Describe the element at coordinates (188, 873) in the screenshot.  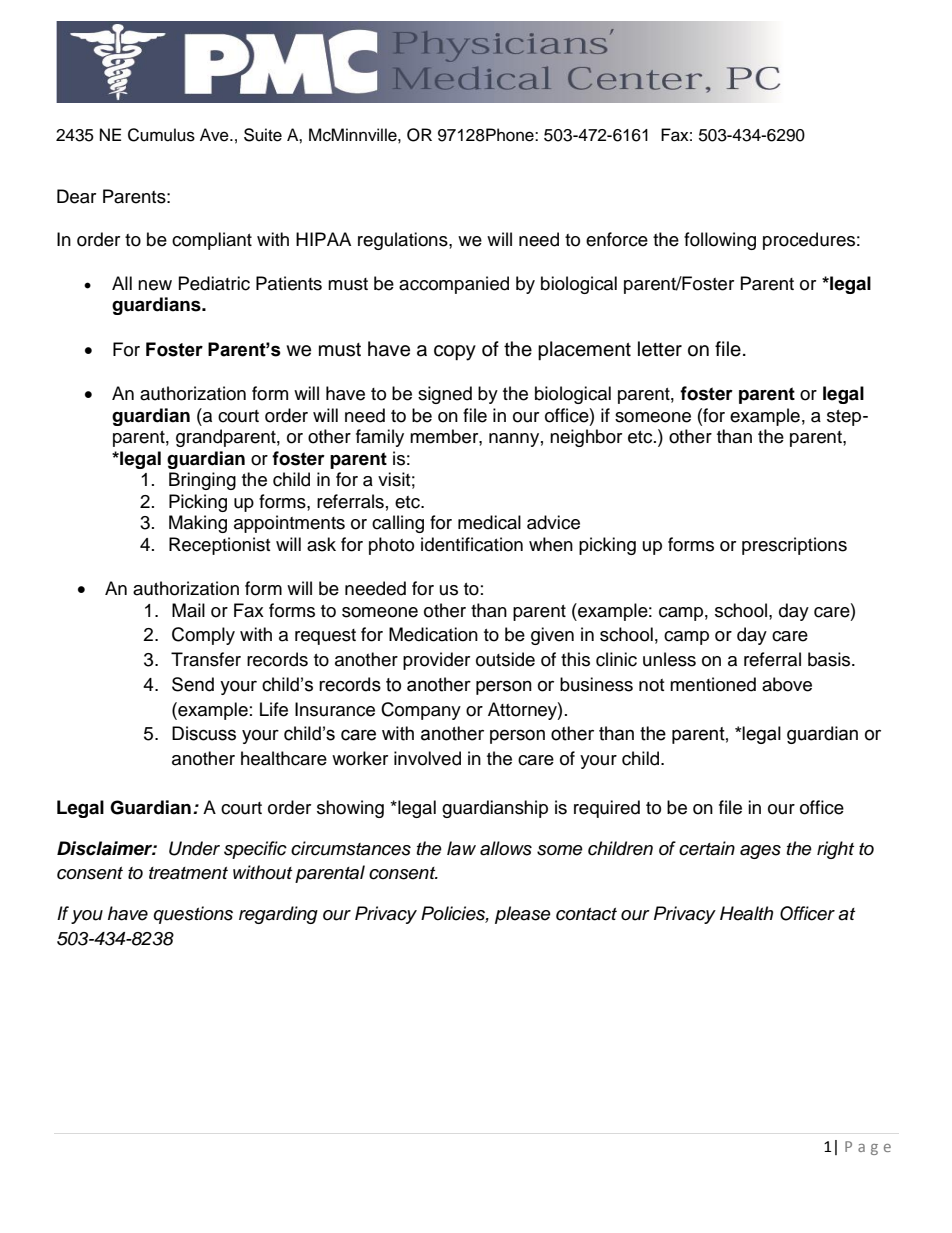
I see `treatment` at that location.
